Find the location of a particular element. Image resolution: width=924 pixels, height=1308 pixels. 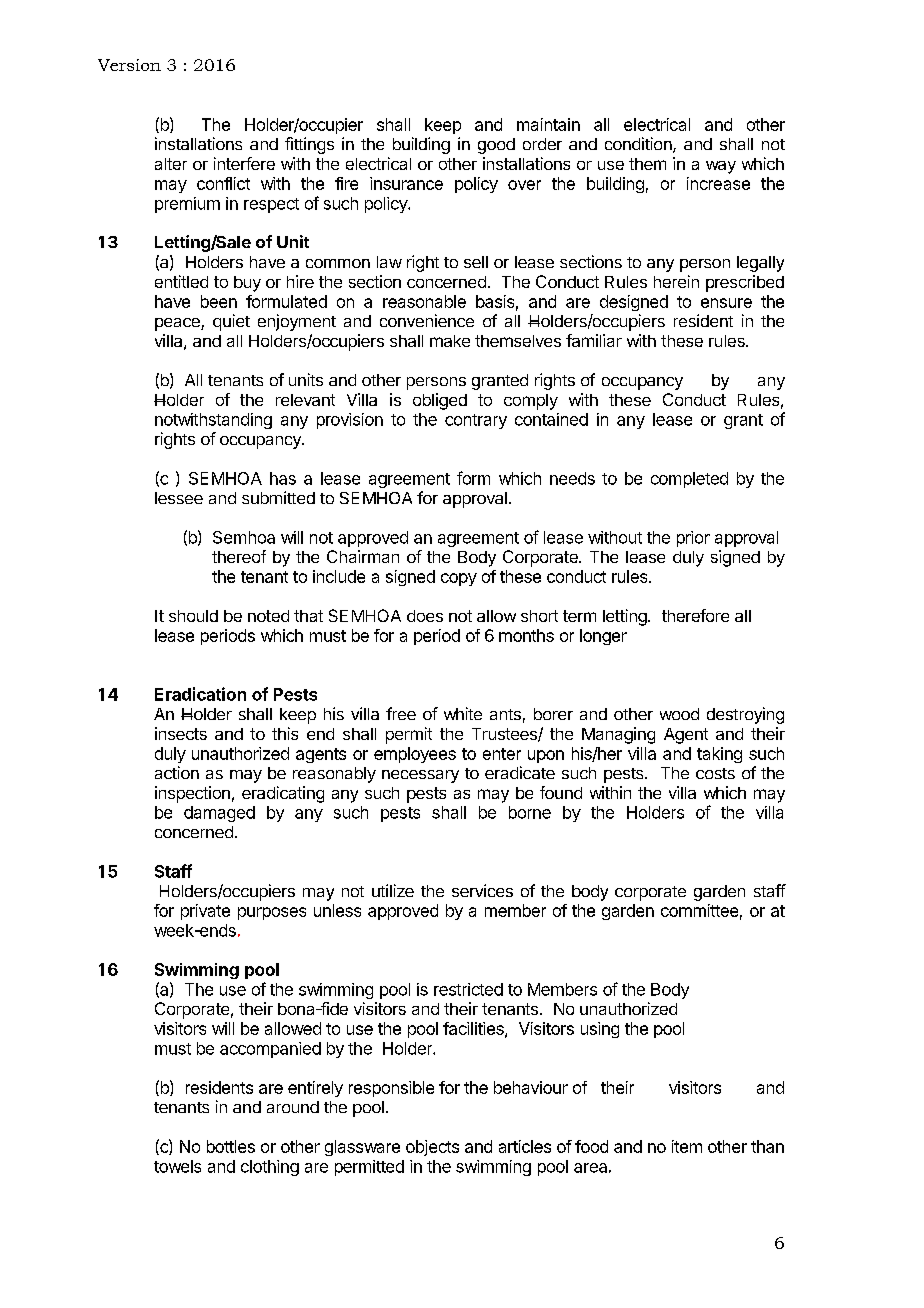

bottles is located at coordinates (231, 1146).
